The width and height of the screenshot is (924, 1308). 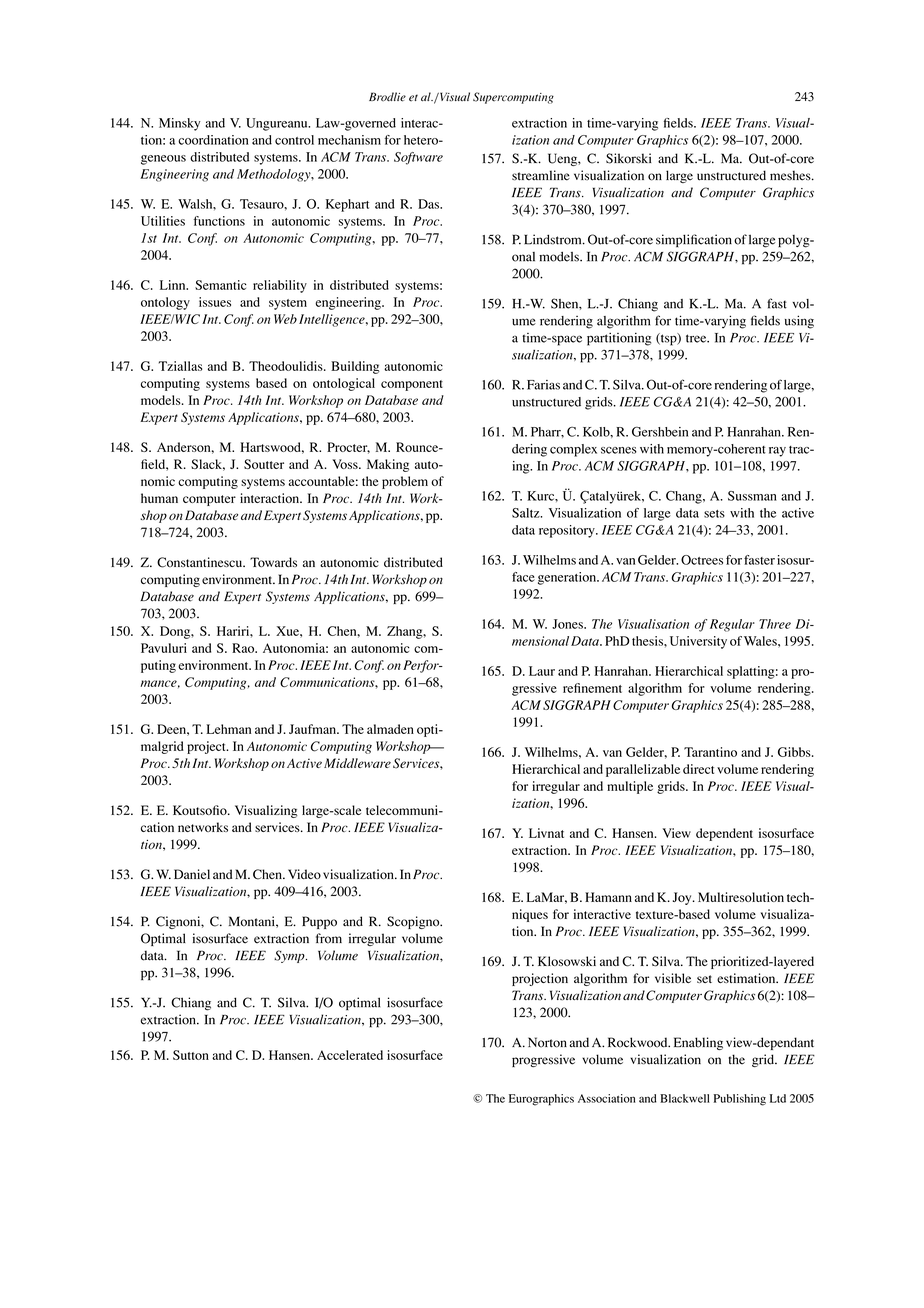 What do you see at coordinates (547, 1042) in the screenshot?
I see `Norton` at bounding box center [547, 1042].
